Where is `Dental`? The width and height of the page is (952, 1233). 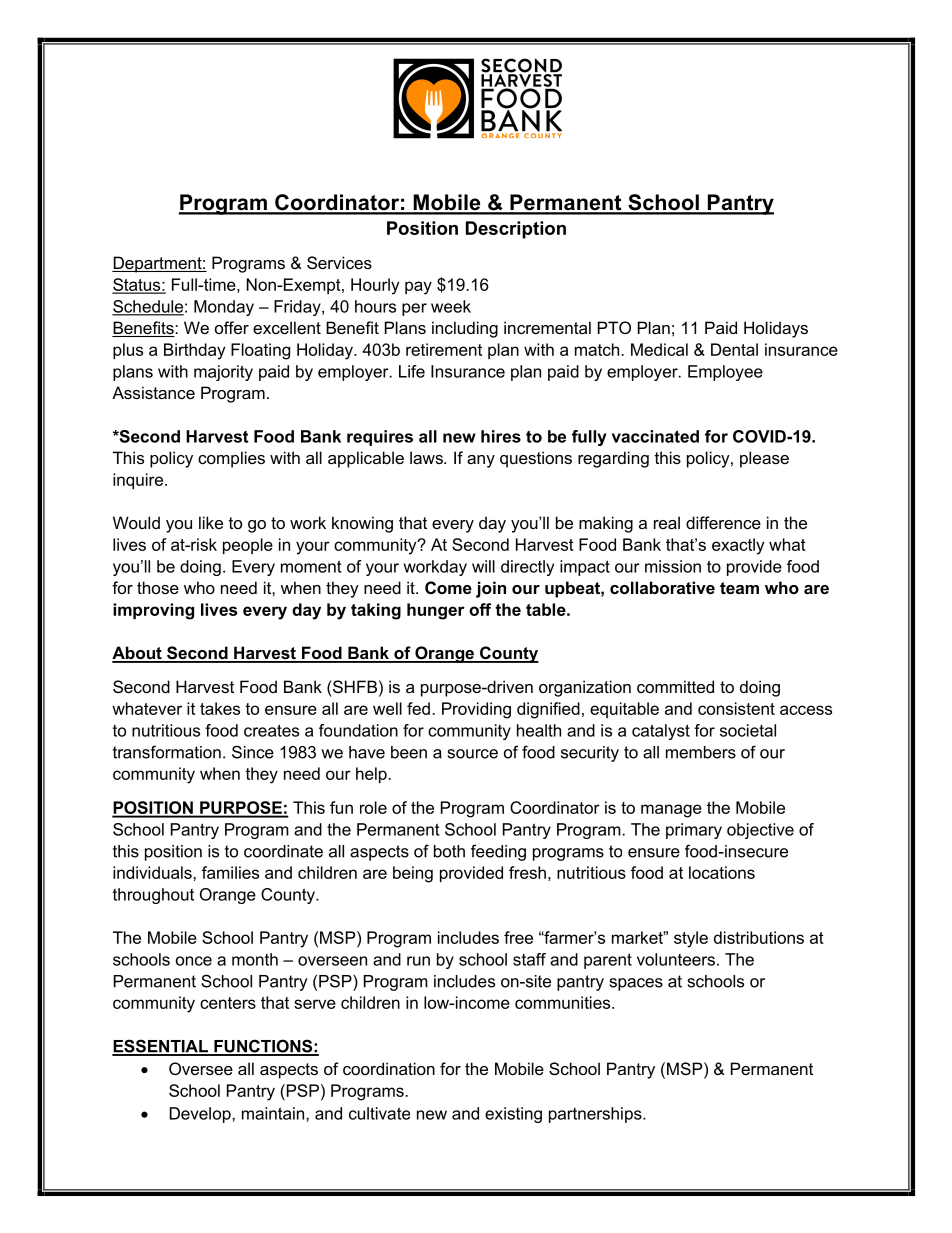
Dental is located at coordinates (734, 349).
